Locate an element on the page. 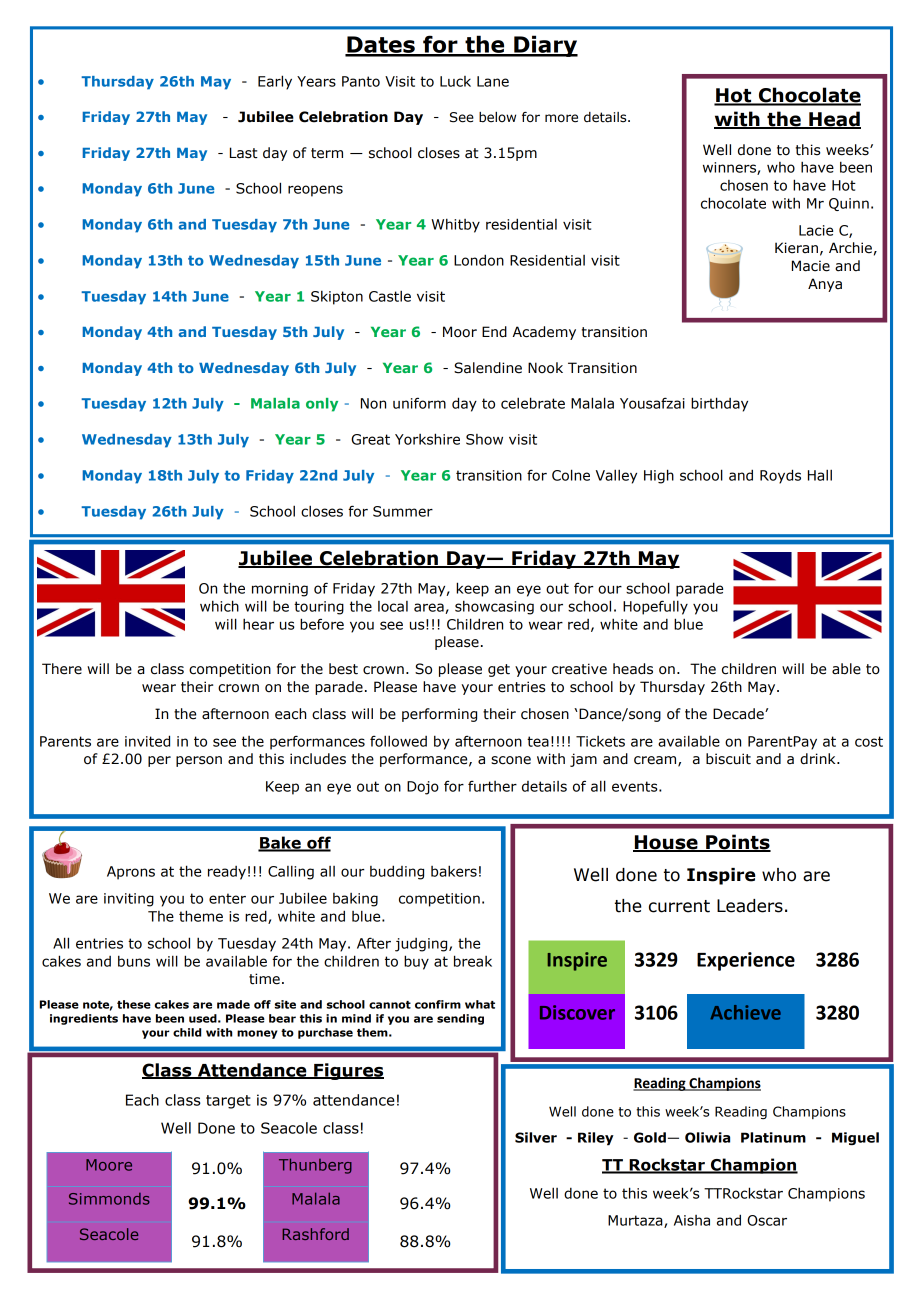 This image has width=924, height=1308. Quinn is located at coordinates (849, 204).
